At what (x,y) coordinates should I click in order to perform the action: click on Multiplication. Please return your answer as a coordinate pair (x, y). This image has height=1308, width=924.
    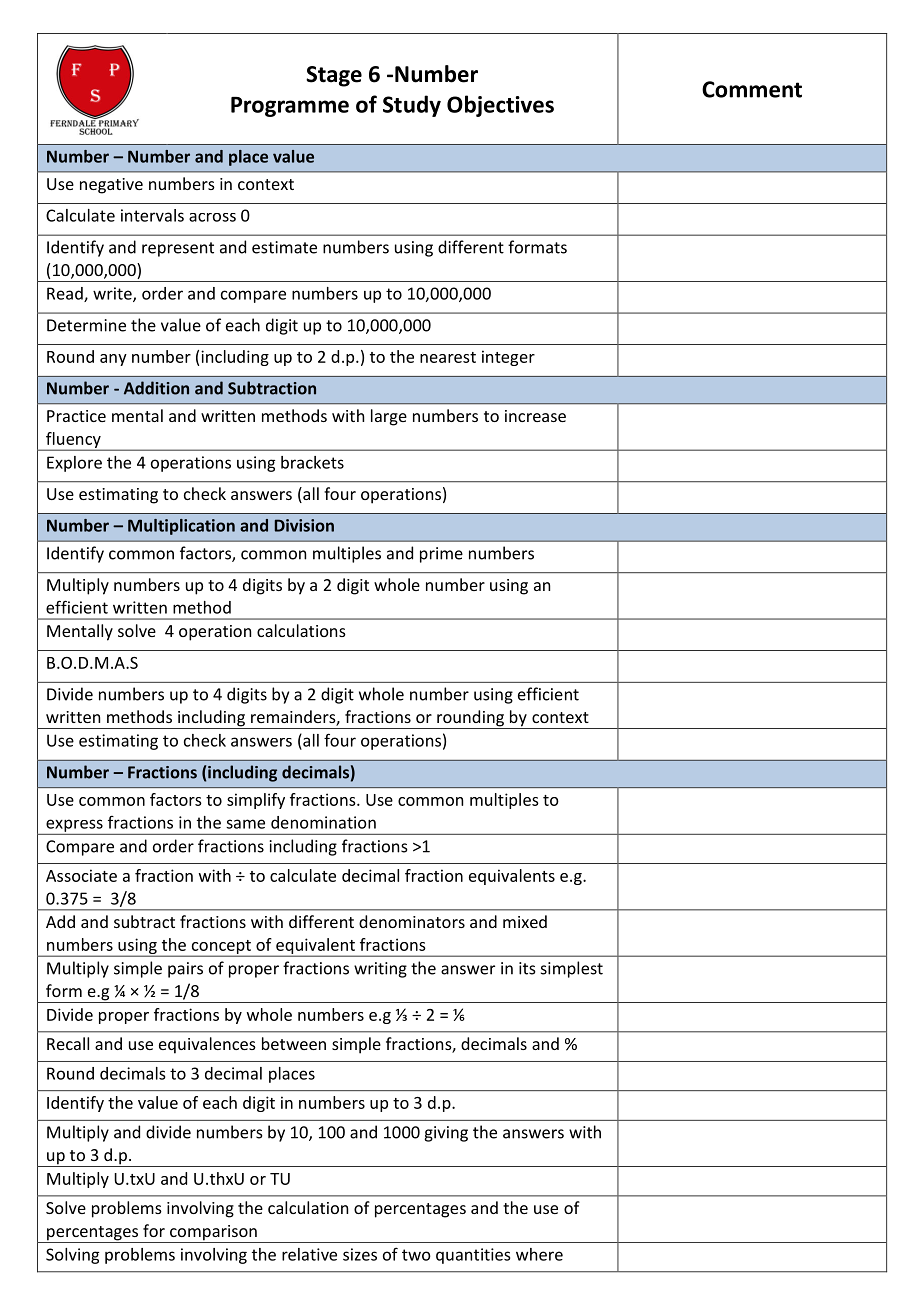
    Looking at the image, I should click on (181, 527).
